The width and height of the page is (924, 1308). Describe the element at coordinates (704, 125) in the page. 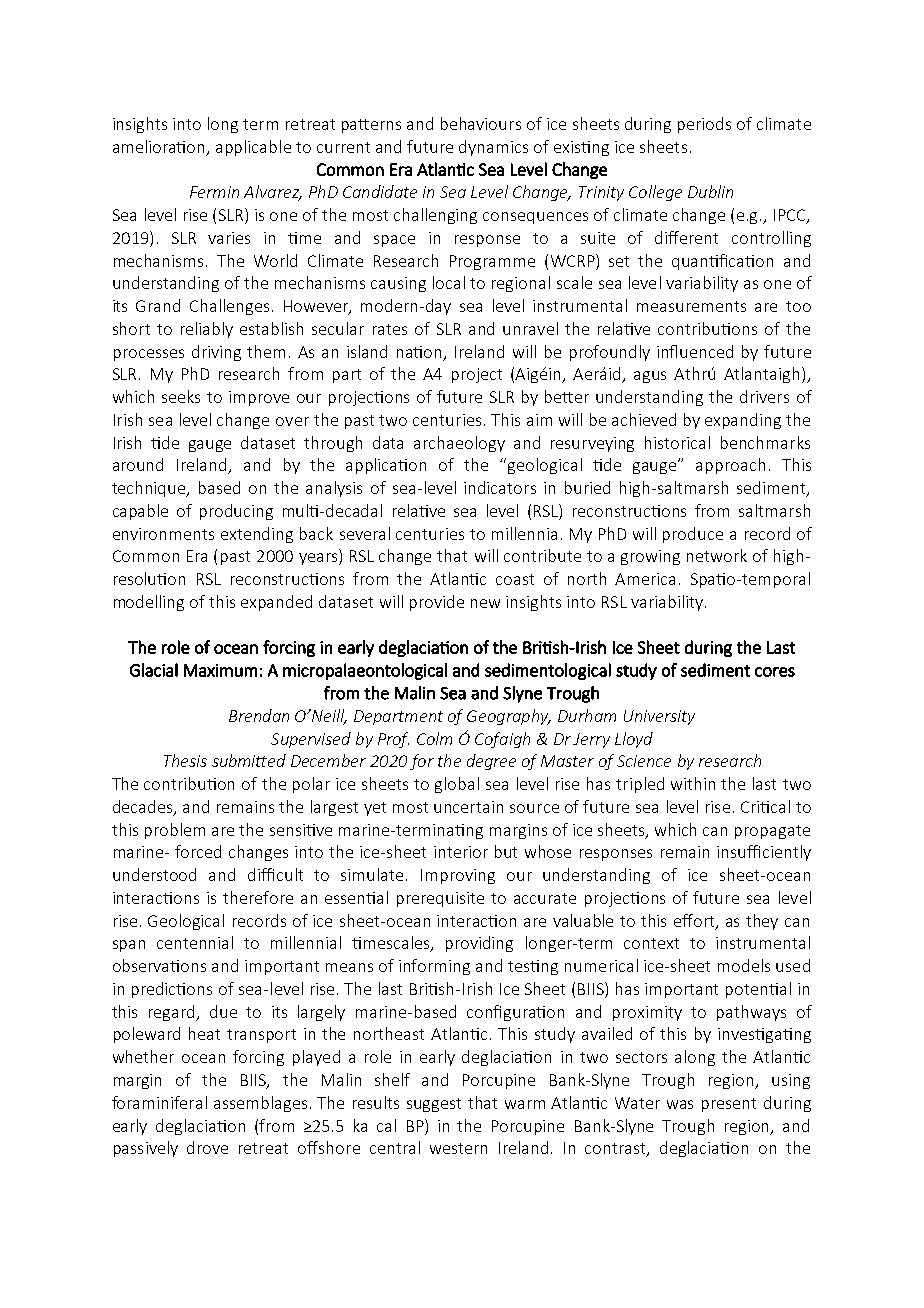

I see `periods` at that location.
